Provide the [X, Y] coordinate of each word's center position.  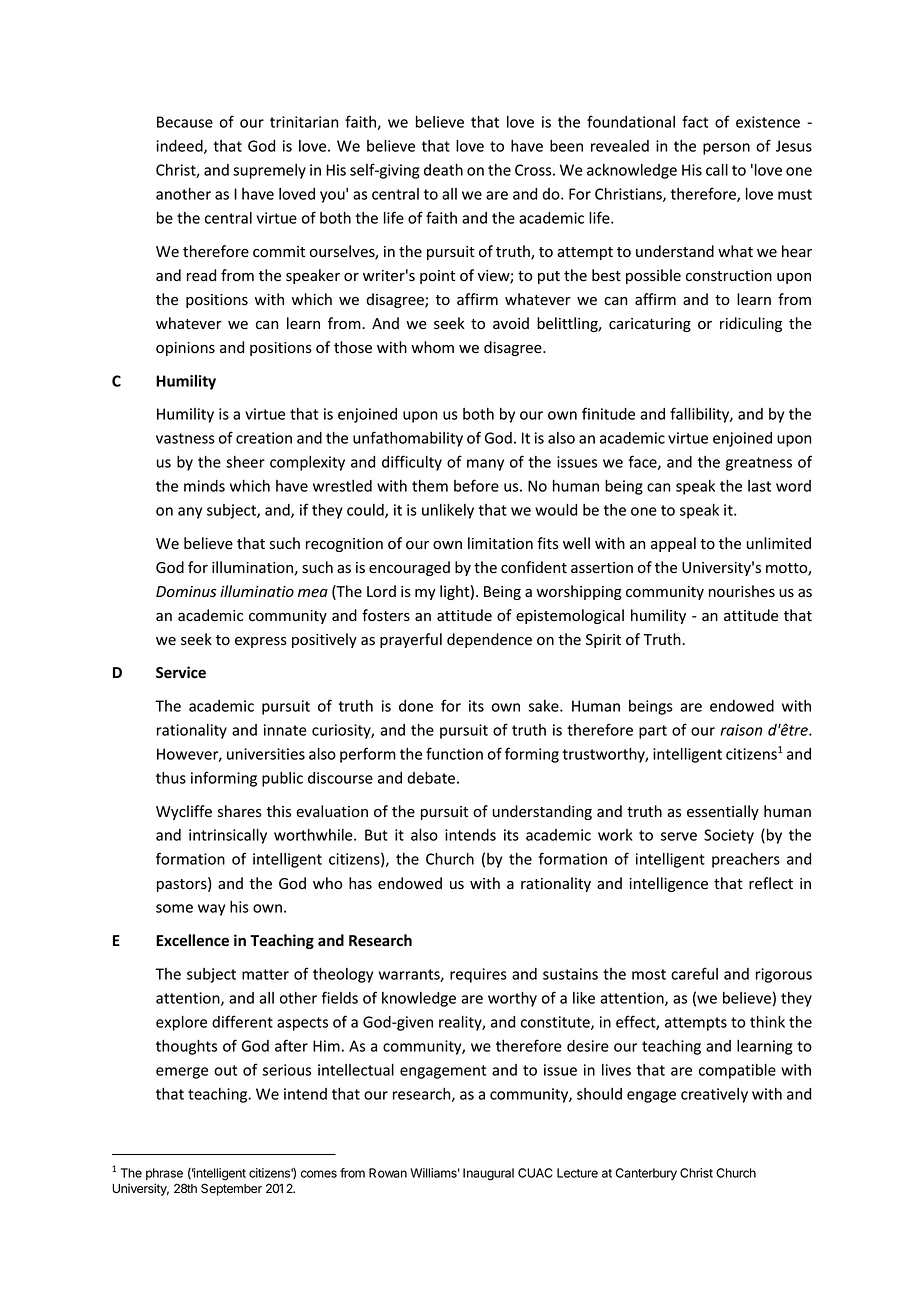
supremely [269, 171]
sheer [245, 462]
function [454, 753]
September [231, 1189]
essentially [723, 812]
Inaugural [488, 1174]
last [759, 486]
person [726, 149]
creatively [714, 1095]
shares [240, 811]
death [443, 170]
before [476, 485]
